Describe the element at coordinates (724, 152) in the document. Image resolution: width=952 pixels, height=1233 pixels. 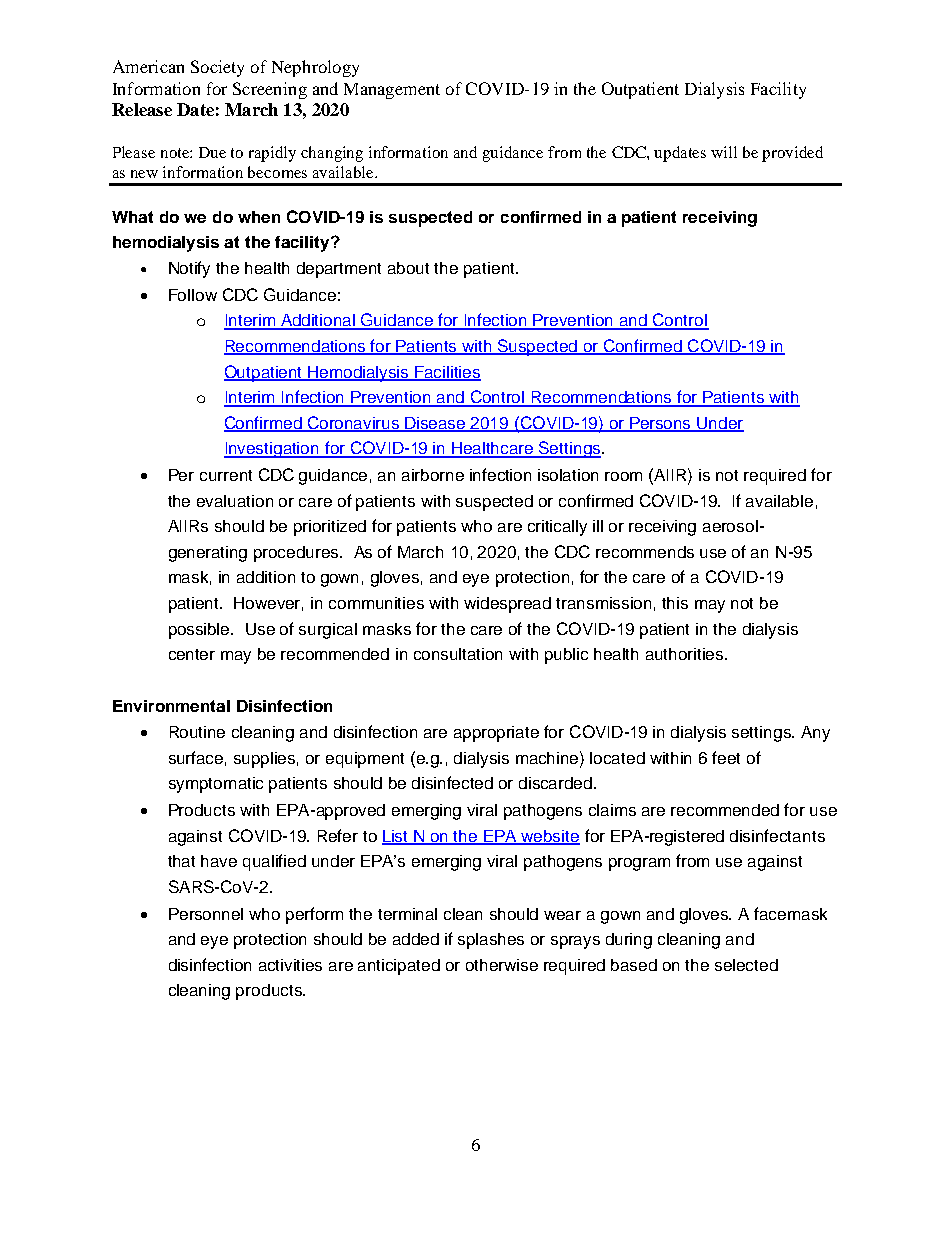
I see `will` at that location.
